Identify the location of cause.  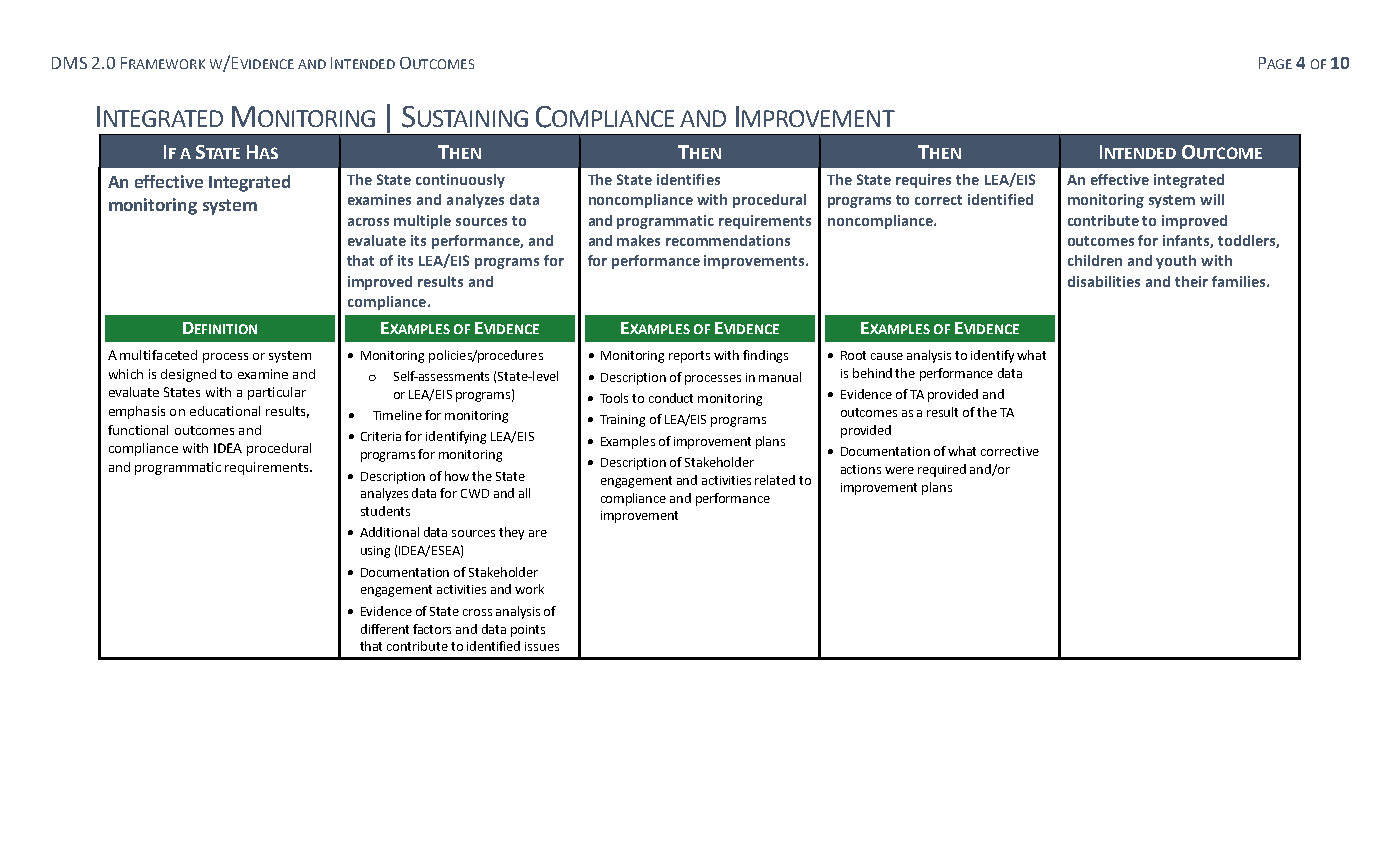
(887, 356).
